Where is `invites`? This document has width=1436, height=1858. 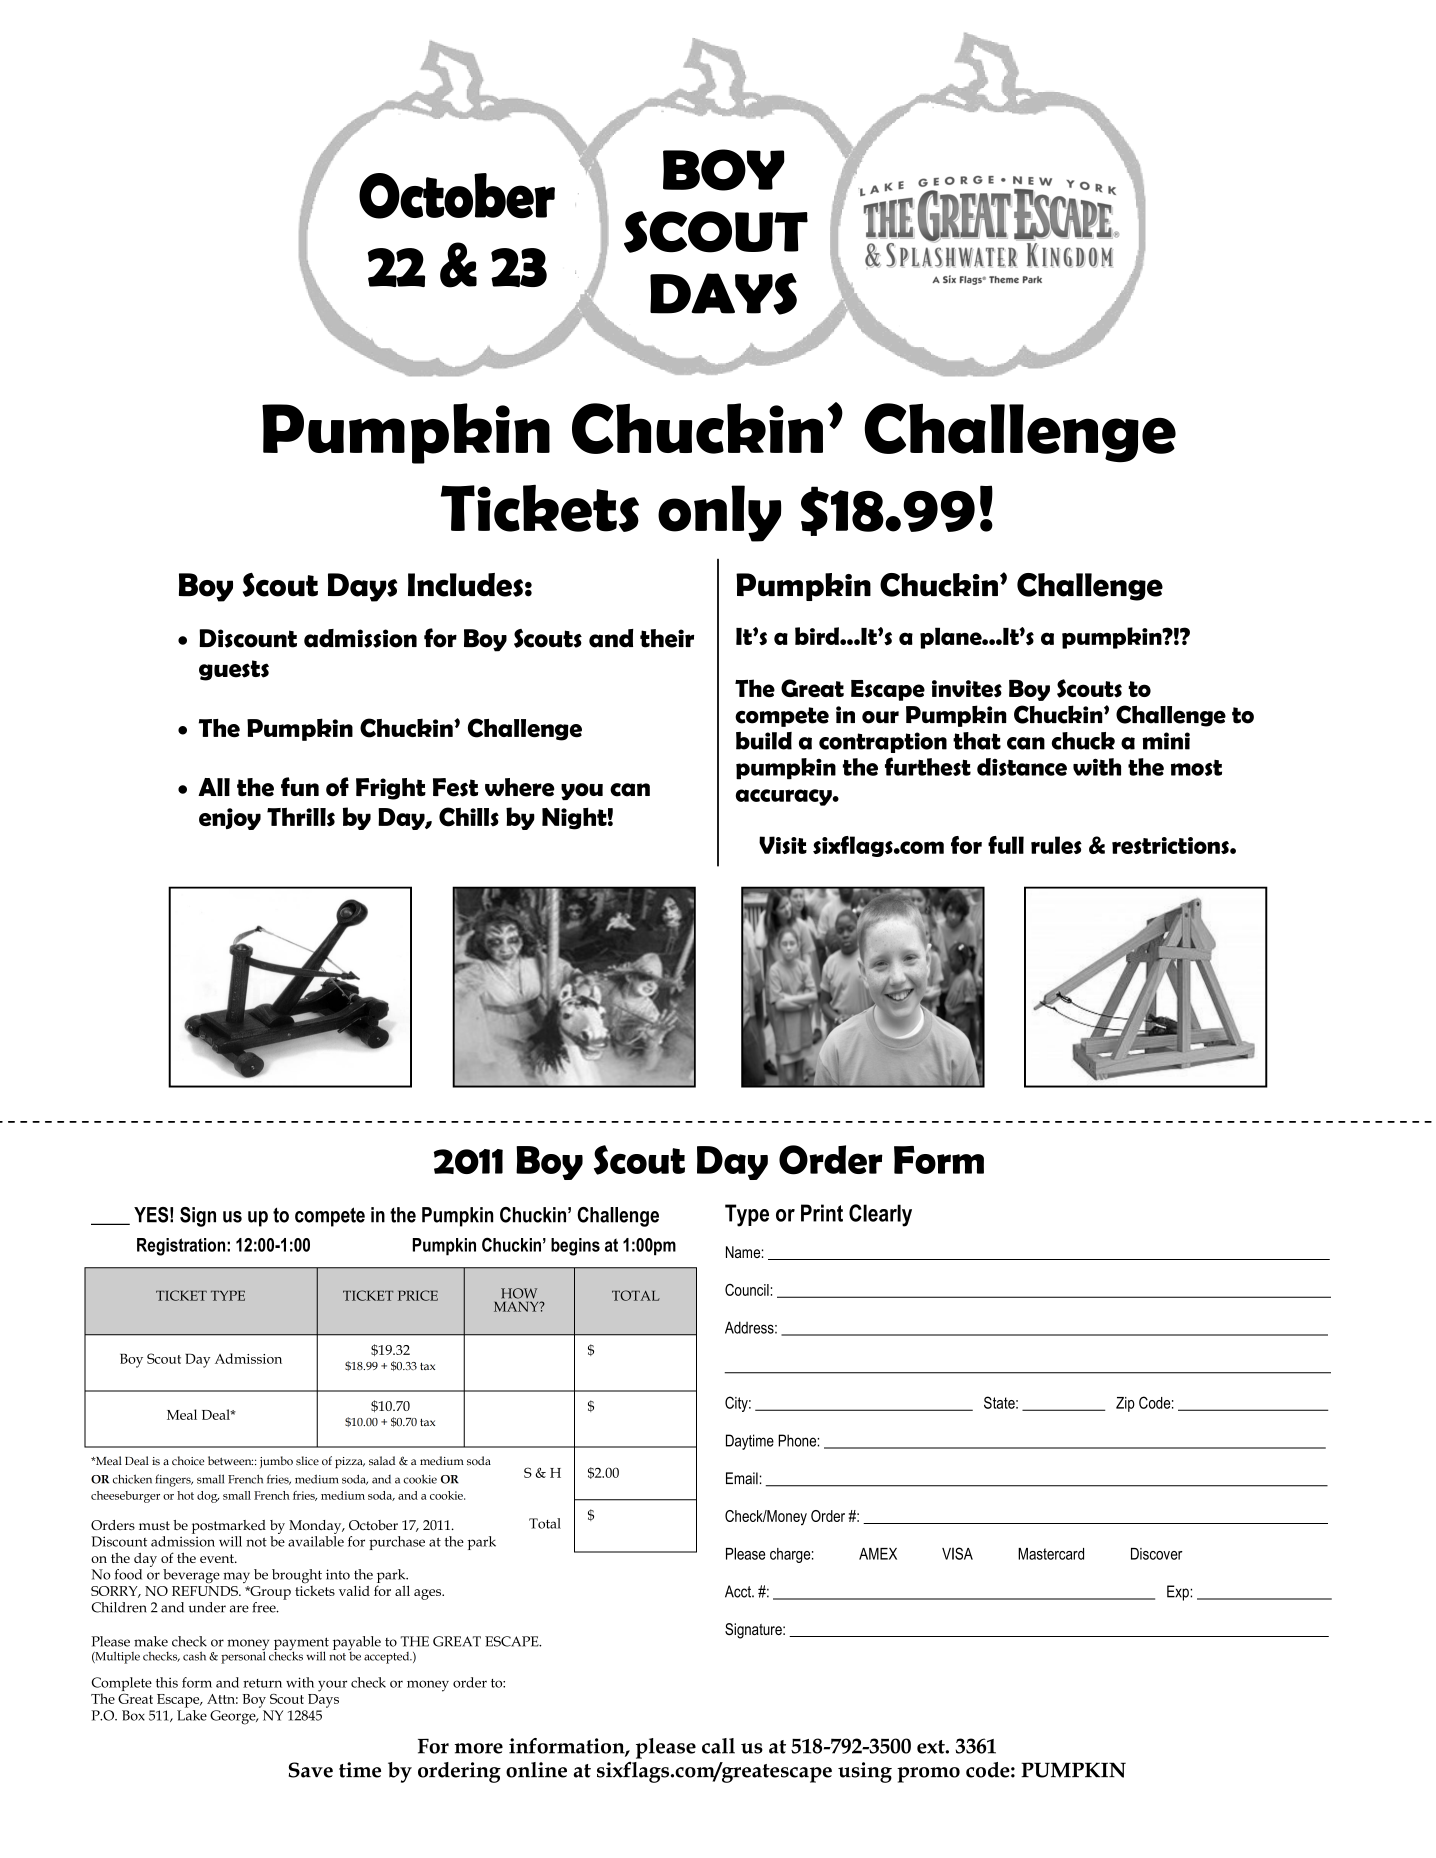 invites is located at coordinates (967, 689).
